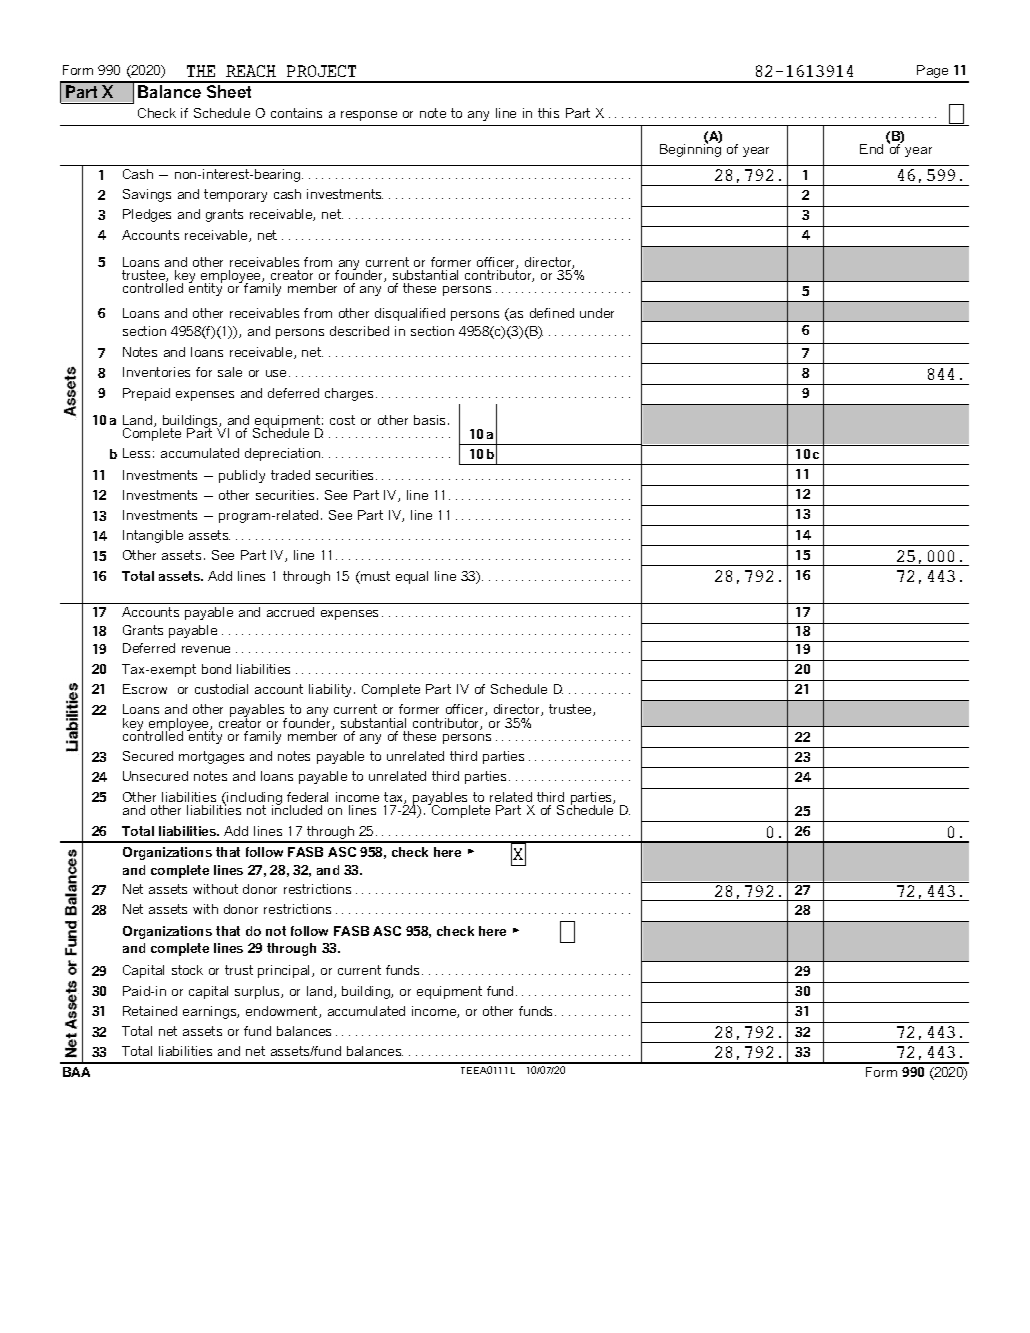  Describe the element at coordinates (145, 689) in the screenshot. I see `Escrow` at that location.
